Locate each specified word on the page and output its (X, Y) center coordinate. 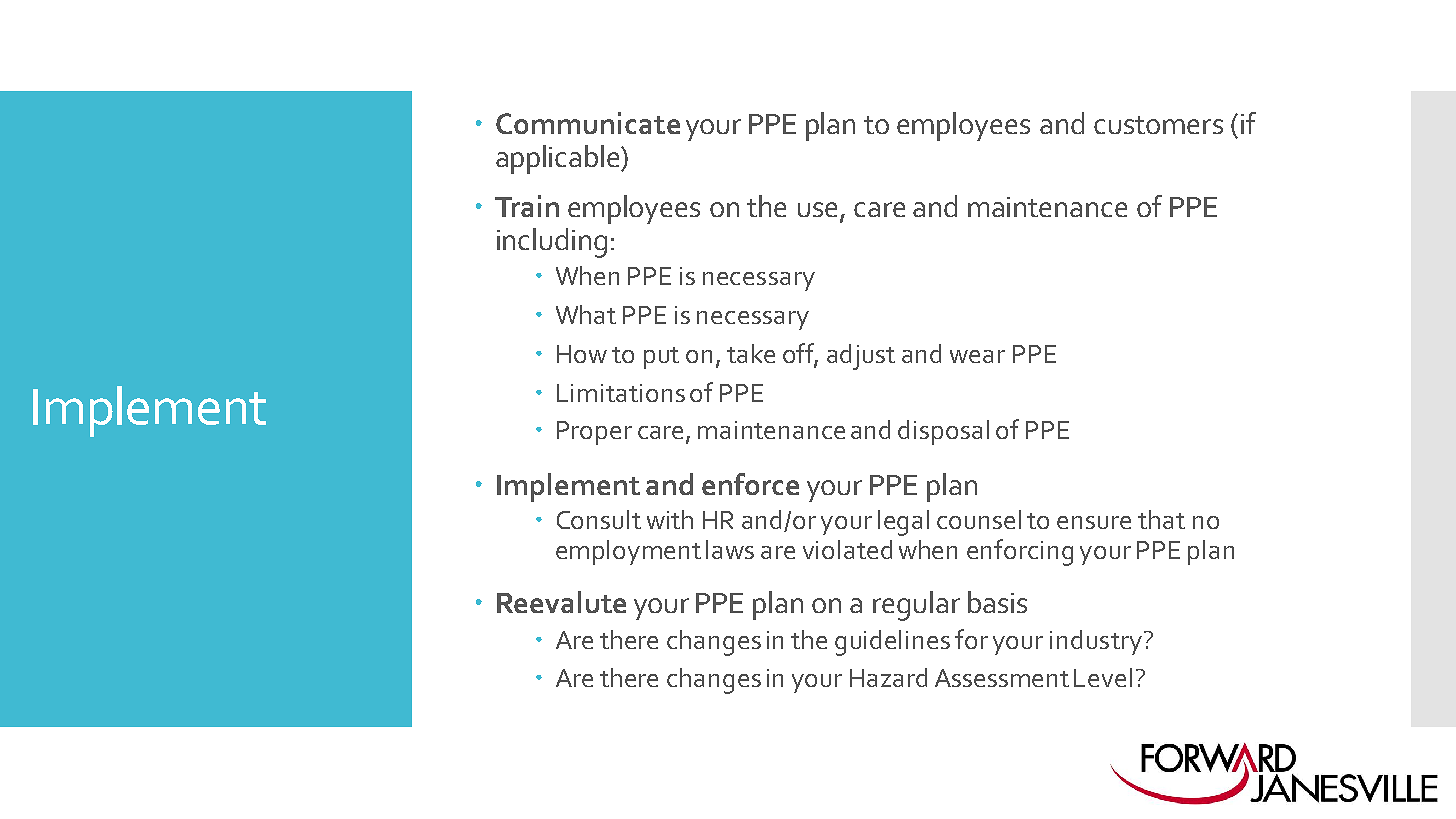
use (819, 211)
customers (1158, 125)
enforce (750, 484)
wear (977, 356)
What (586, 314)
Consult (599, 519)
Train (527, 206)
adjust (861, 357)
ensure (1094, 522)
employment (628, 552)
